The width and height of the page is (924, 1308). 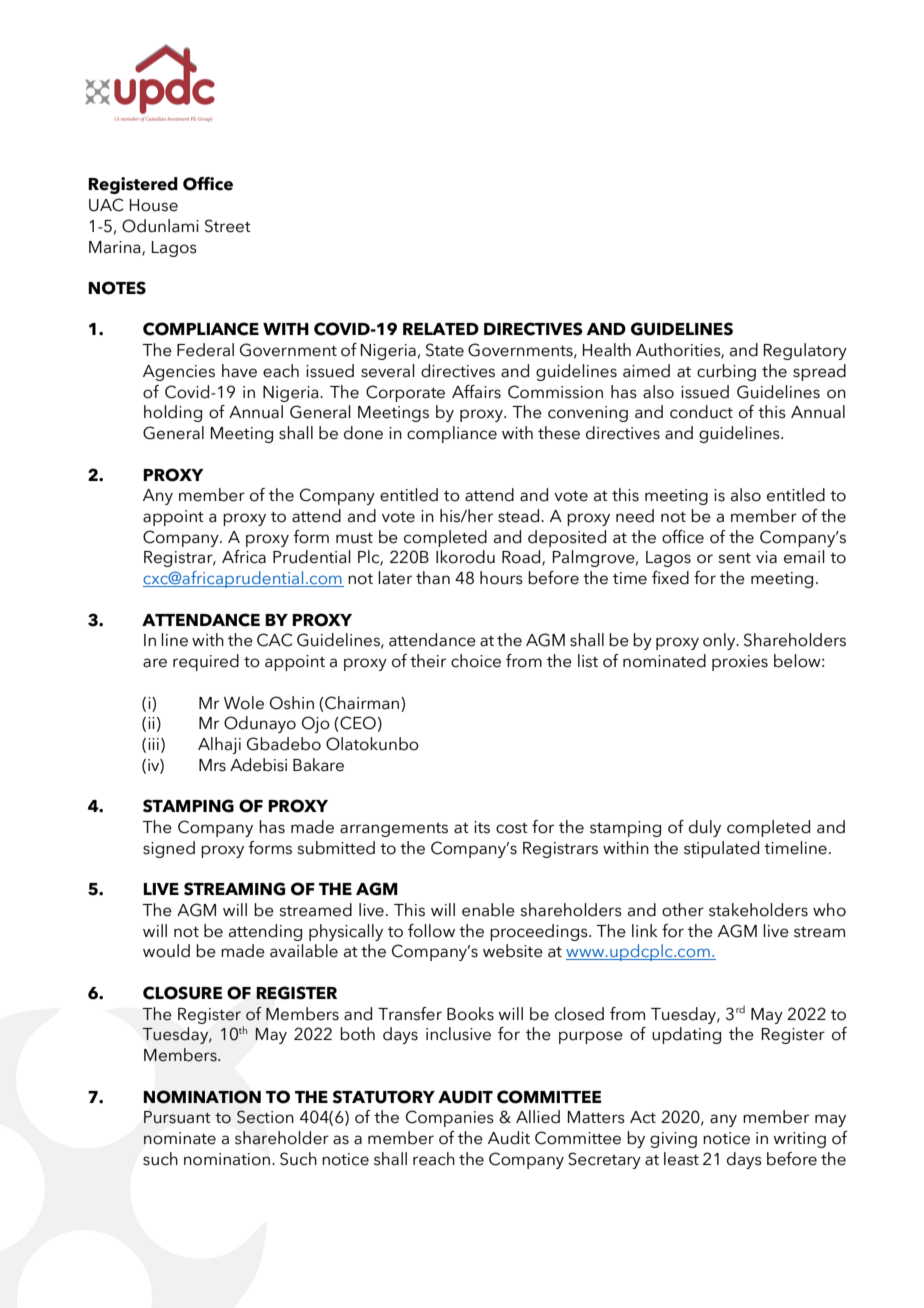 What do you see at coordinates (734, 558) in the page?
I see `sent` at bounding box center [734, 558].
